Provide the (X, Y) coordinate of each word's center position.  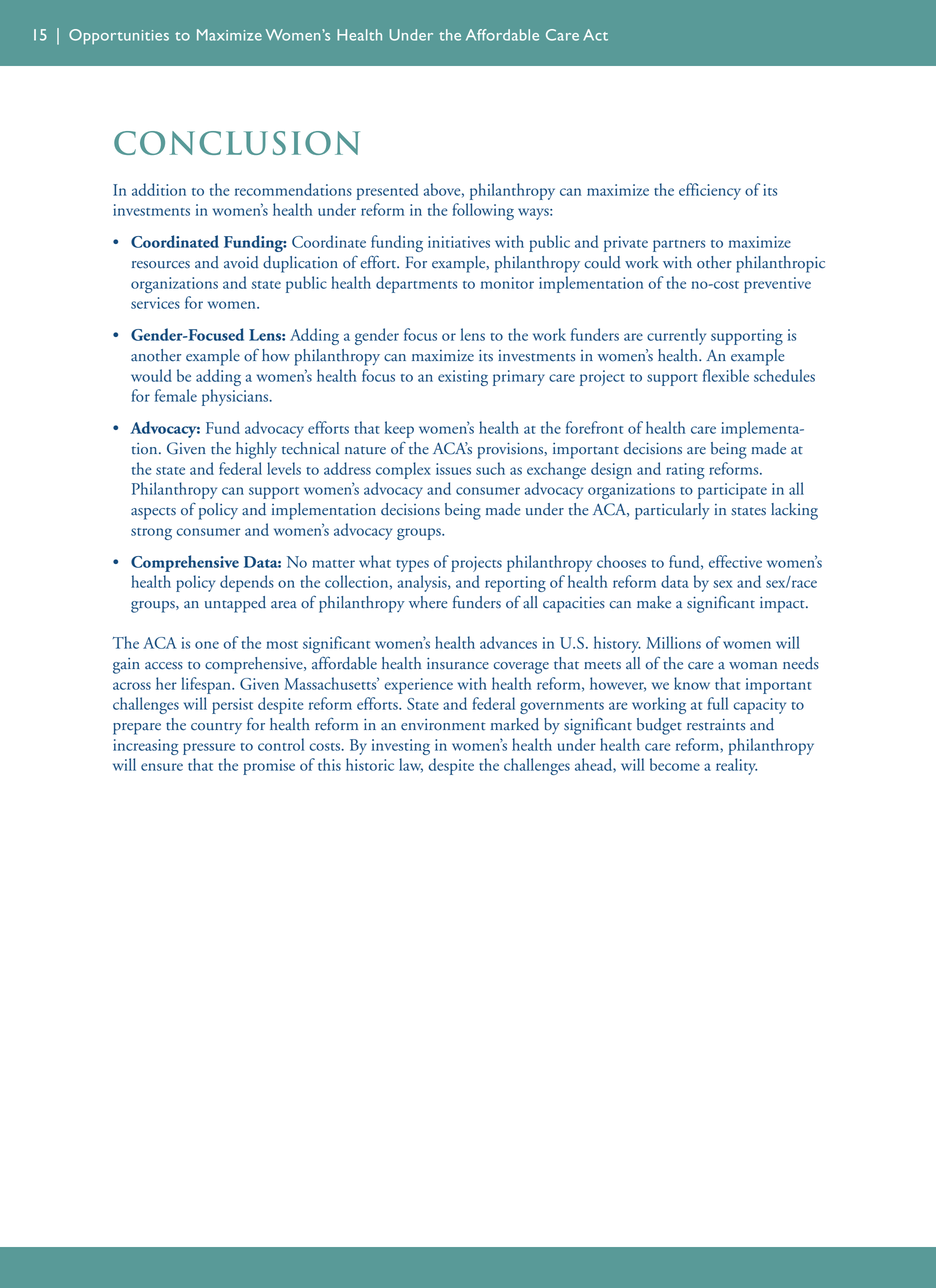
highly (256, 450)
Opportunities (119, 36)
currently (676, 336)
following (483, 211)
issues (453, 469)
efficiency (710, 191)
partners (679, 246)
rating (685, 471)
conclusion (237, 143)
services (155, 303)
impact (783, 605)
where (428, 602)
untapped (235, 604)
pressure (209, 749)
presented (388, 191)
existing (463, 378)
